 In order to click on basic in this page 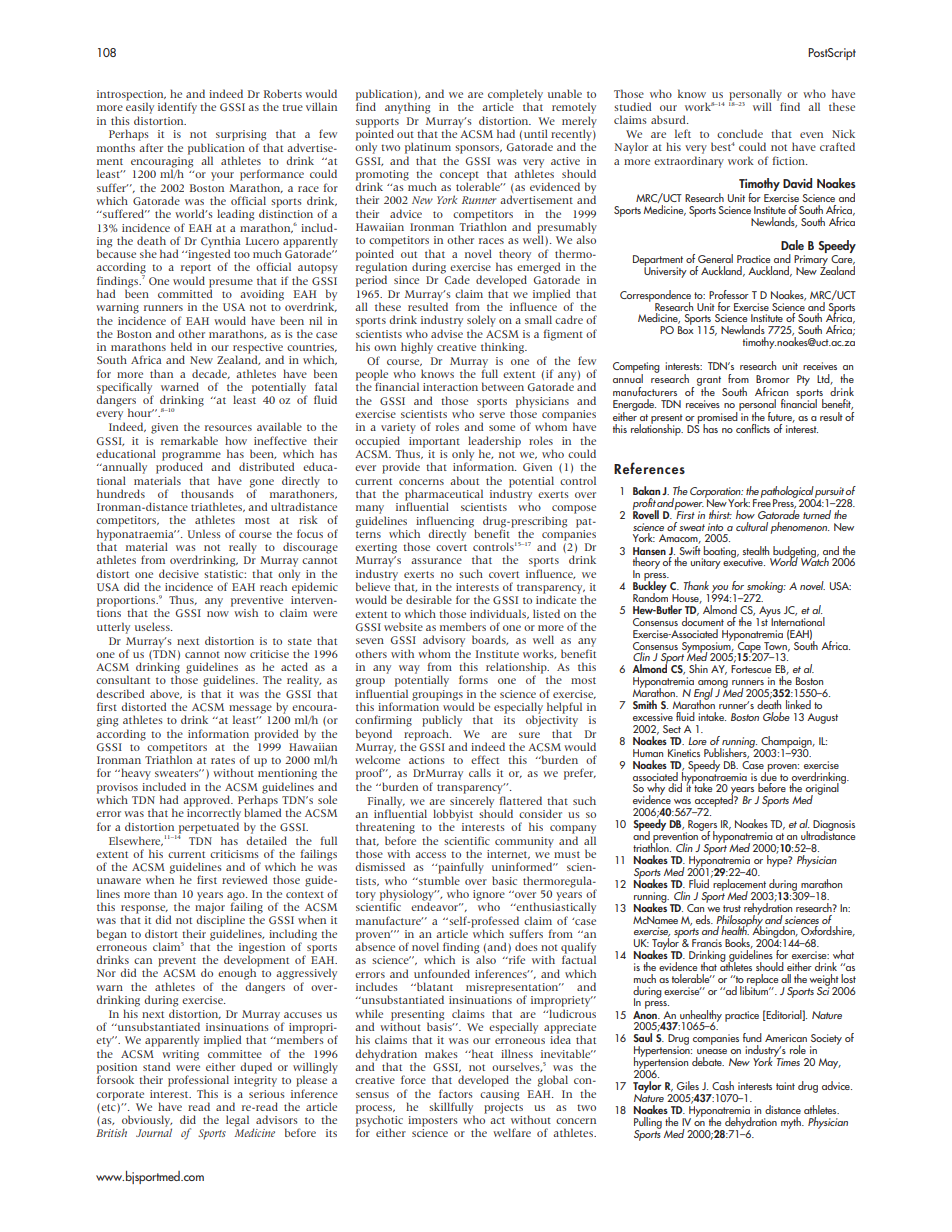, I will do `click(504, 880)`.
